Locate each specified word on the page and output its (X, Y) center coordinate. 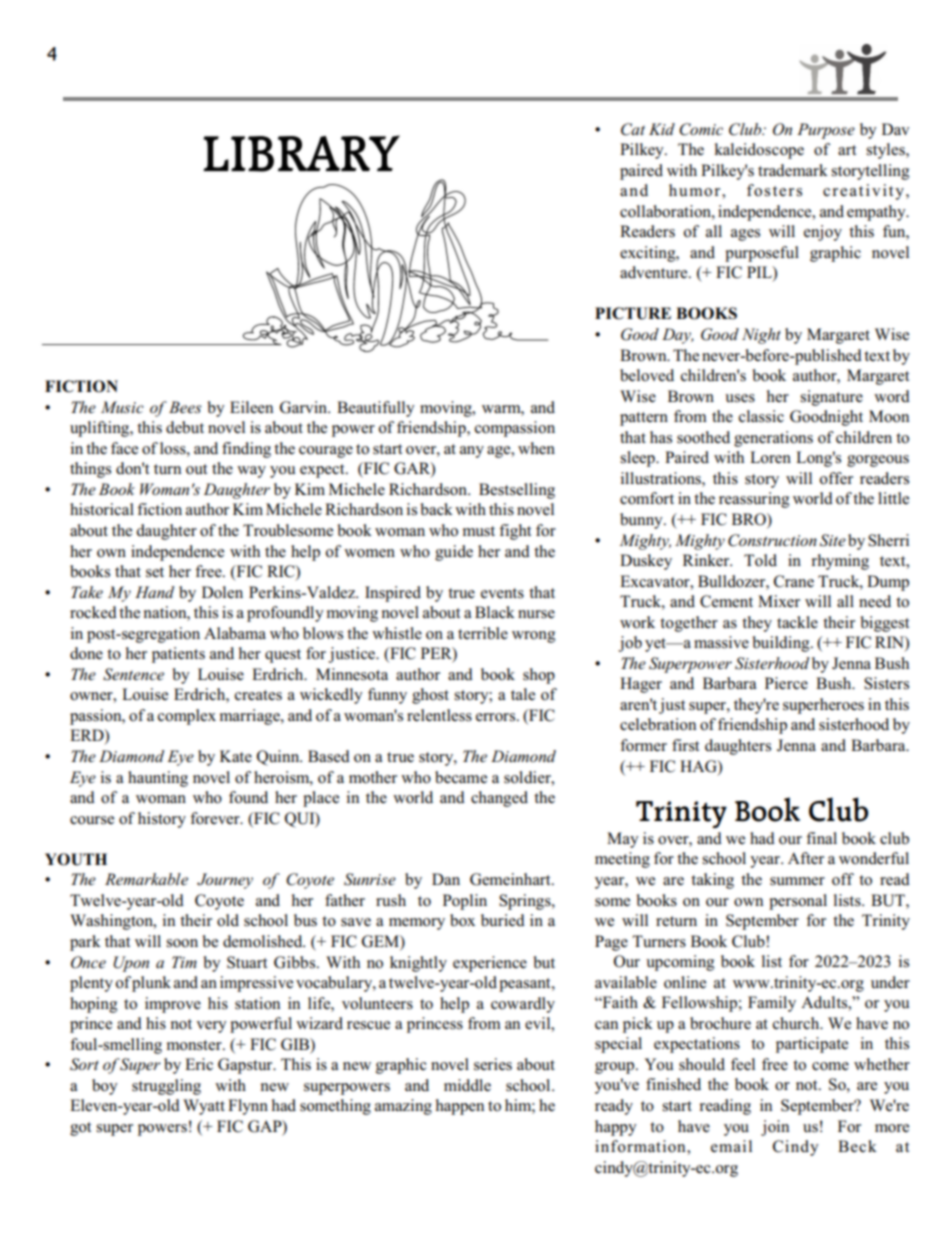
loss (174, 448)
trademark (793, 170)
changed (499, 799)
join (775, 1128)
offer (836, 478)
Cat (633, 129)
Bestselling (517, 491)
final (821, 838)
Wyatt (204, 1107)
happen (460, 1107)
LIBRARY (301, 153)
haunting (158, 779)
